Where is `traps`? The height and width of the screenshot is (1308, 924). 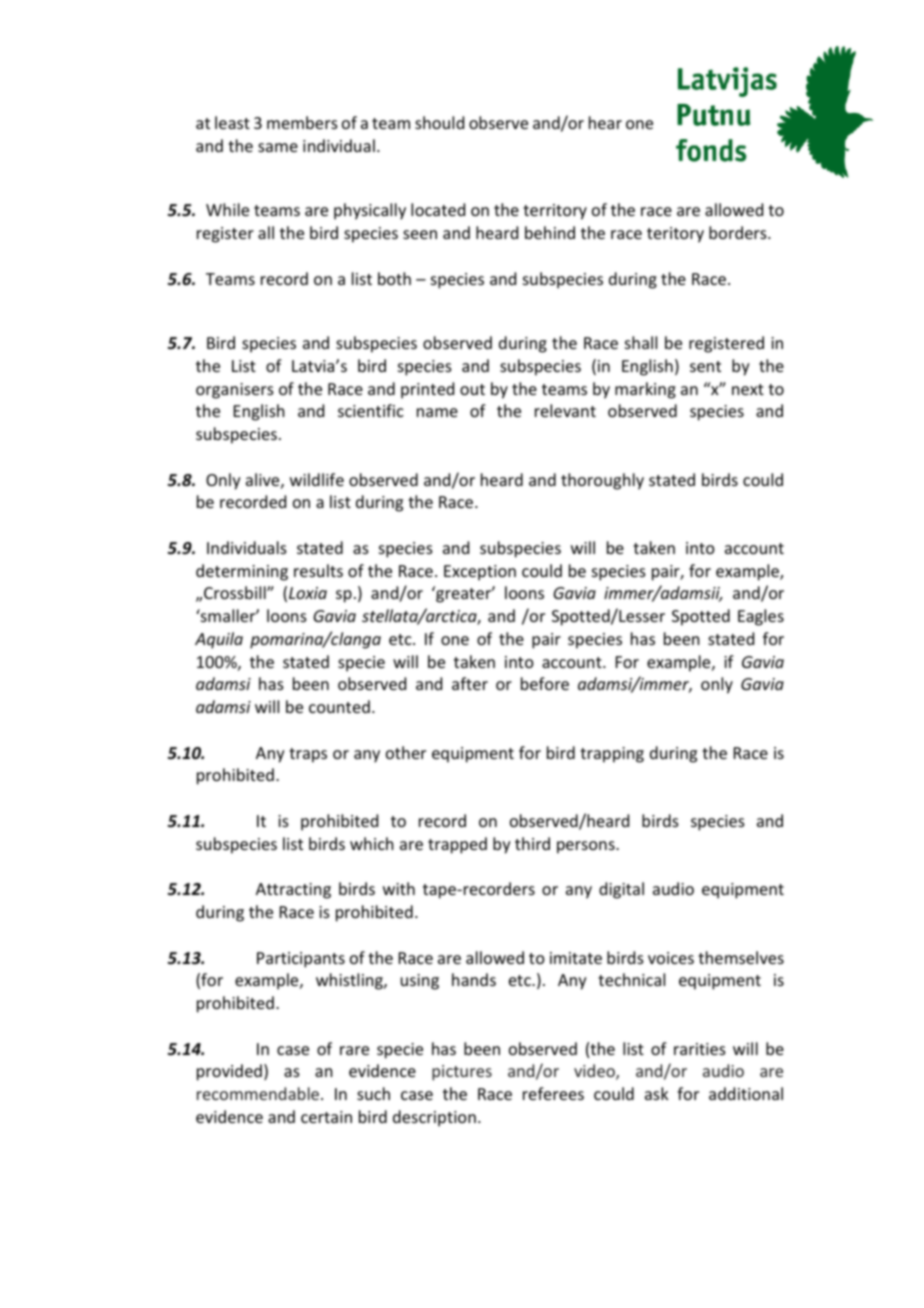
traps is located at coordinates (308, 755).
